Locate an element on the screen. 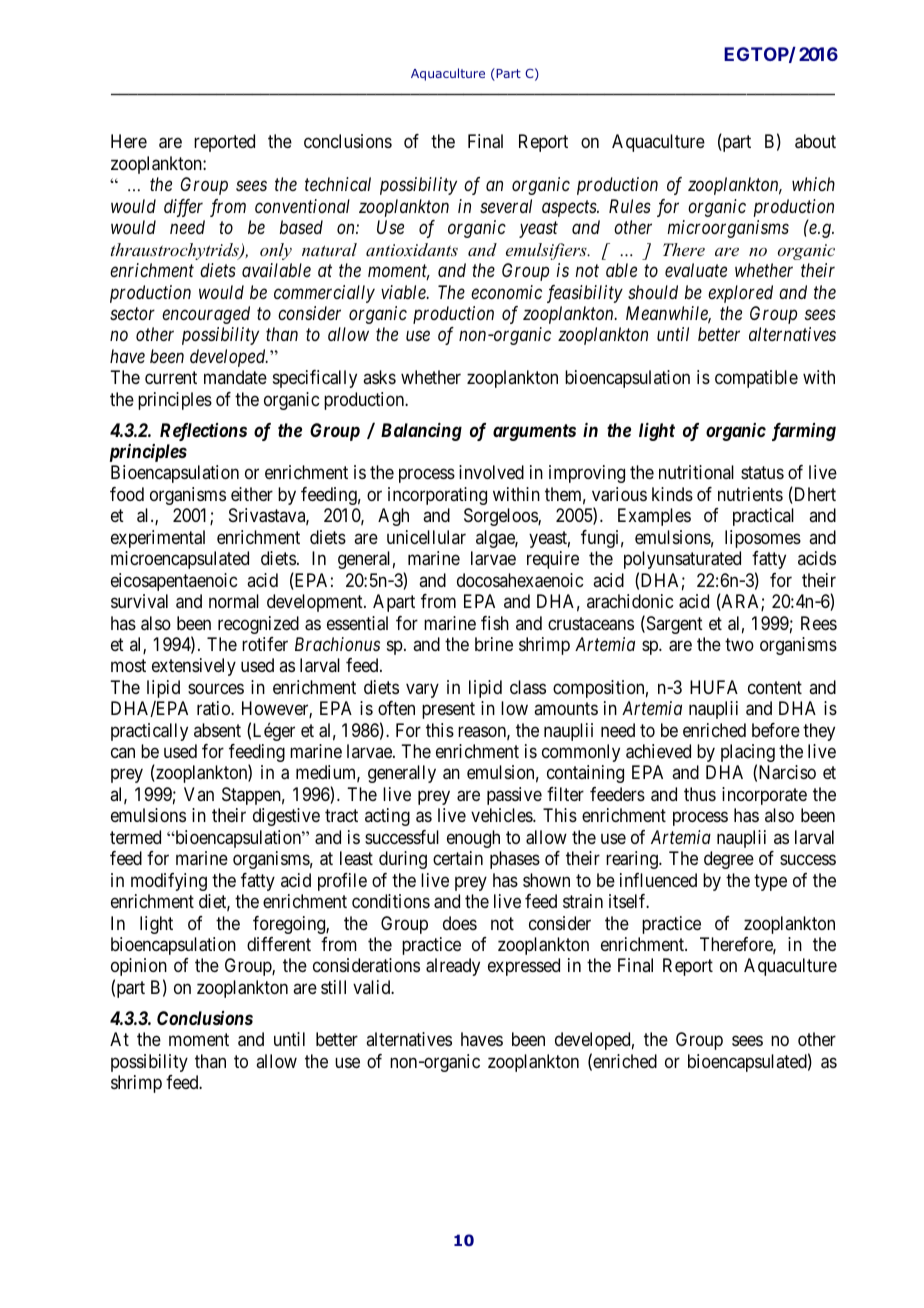 This screenshot has height=1308, width=924. farming is located at coordinates (804, 432).
